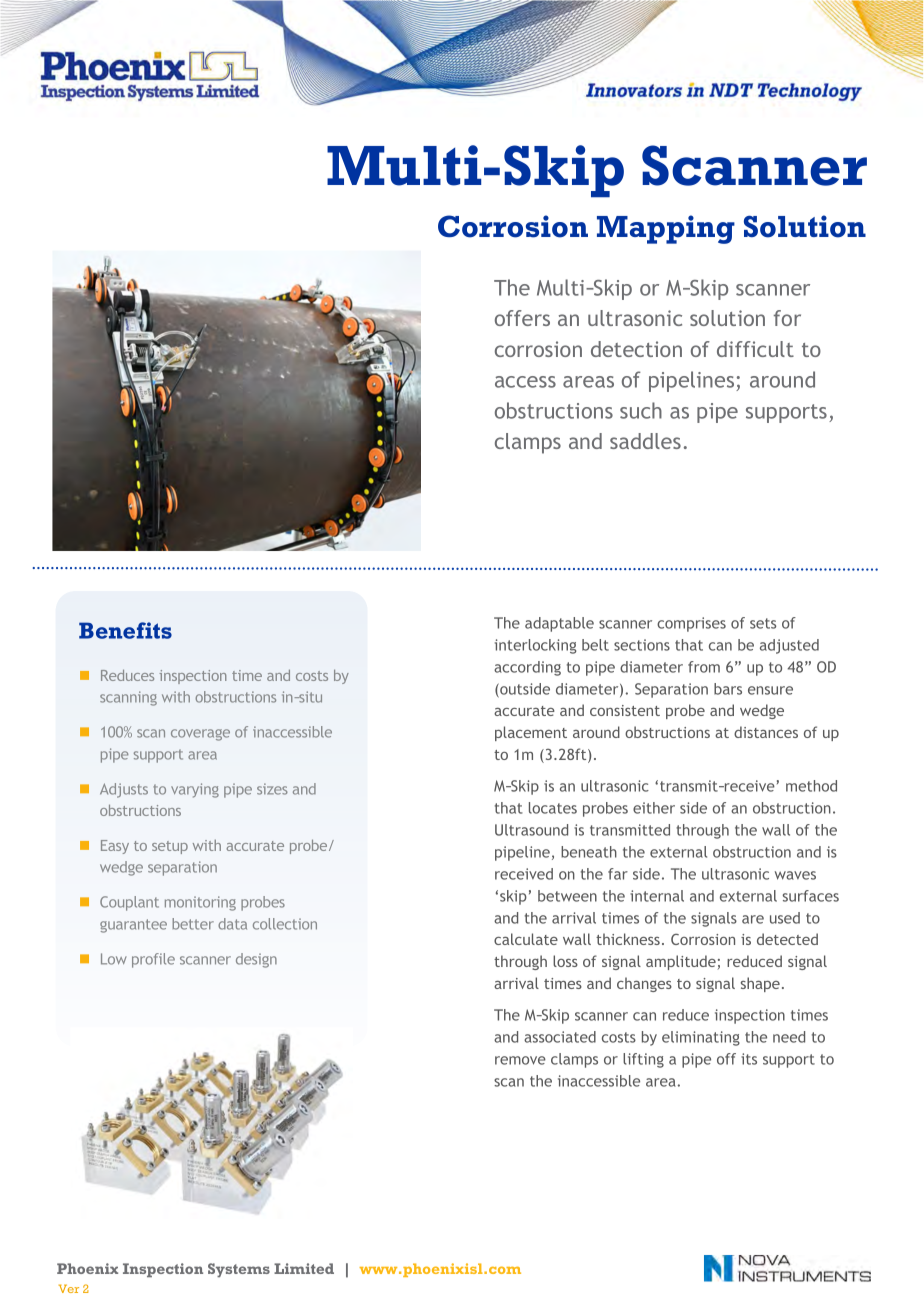 Image resolution: width=924 pixels, height=1308 pixels. What do you see at coordinates (125, 630) in the screenshot?
I see `Benefits` at bounding box center [125, 630].
